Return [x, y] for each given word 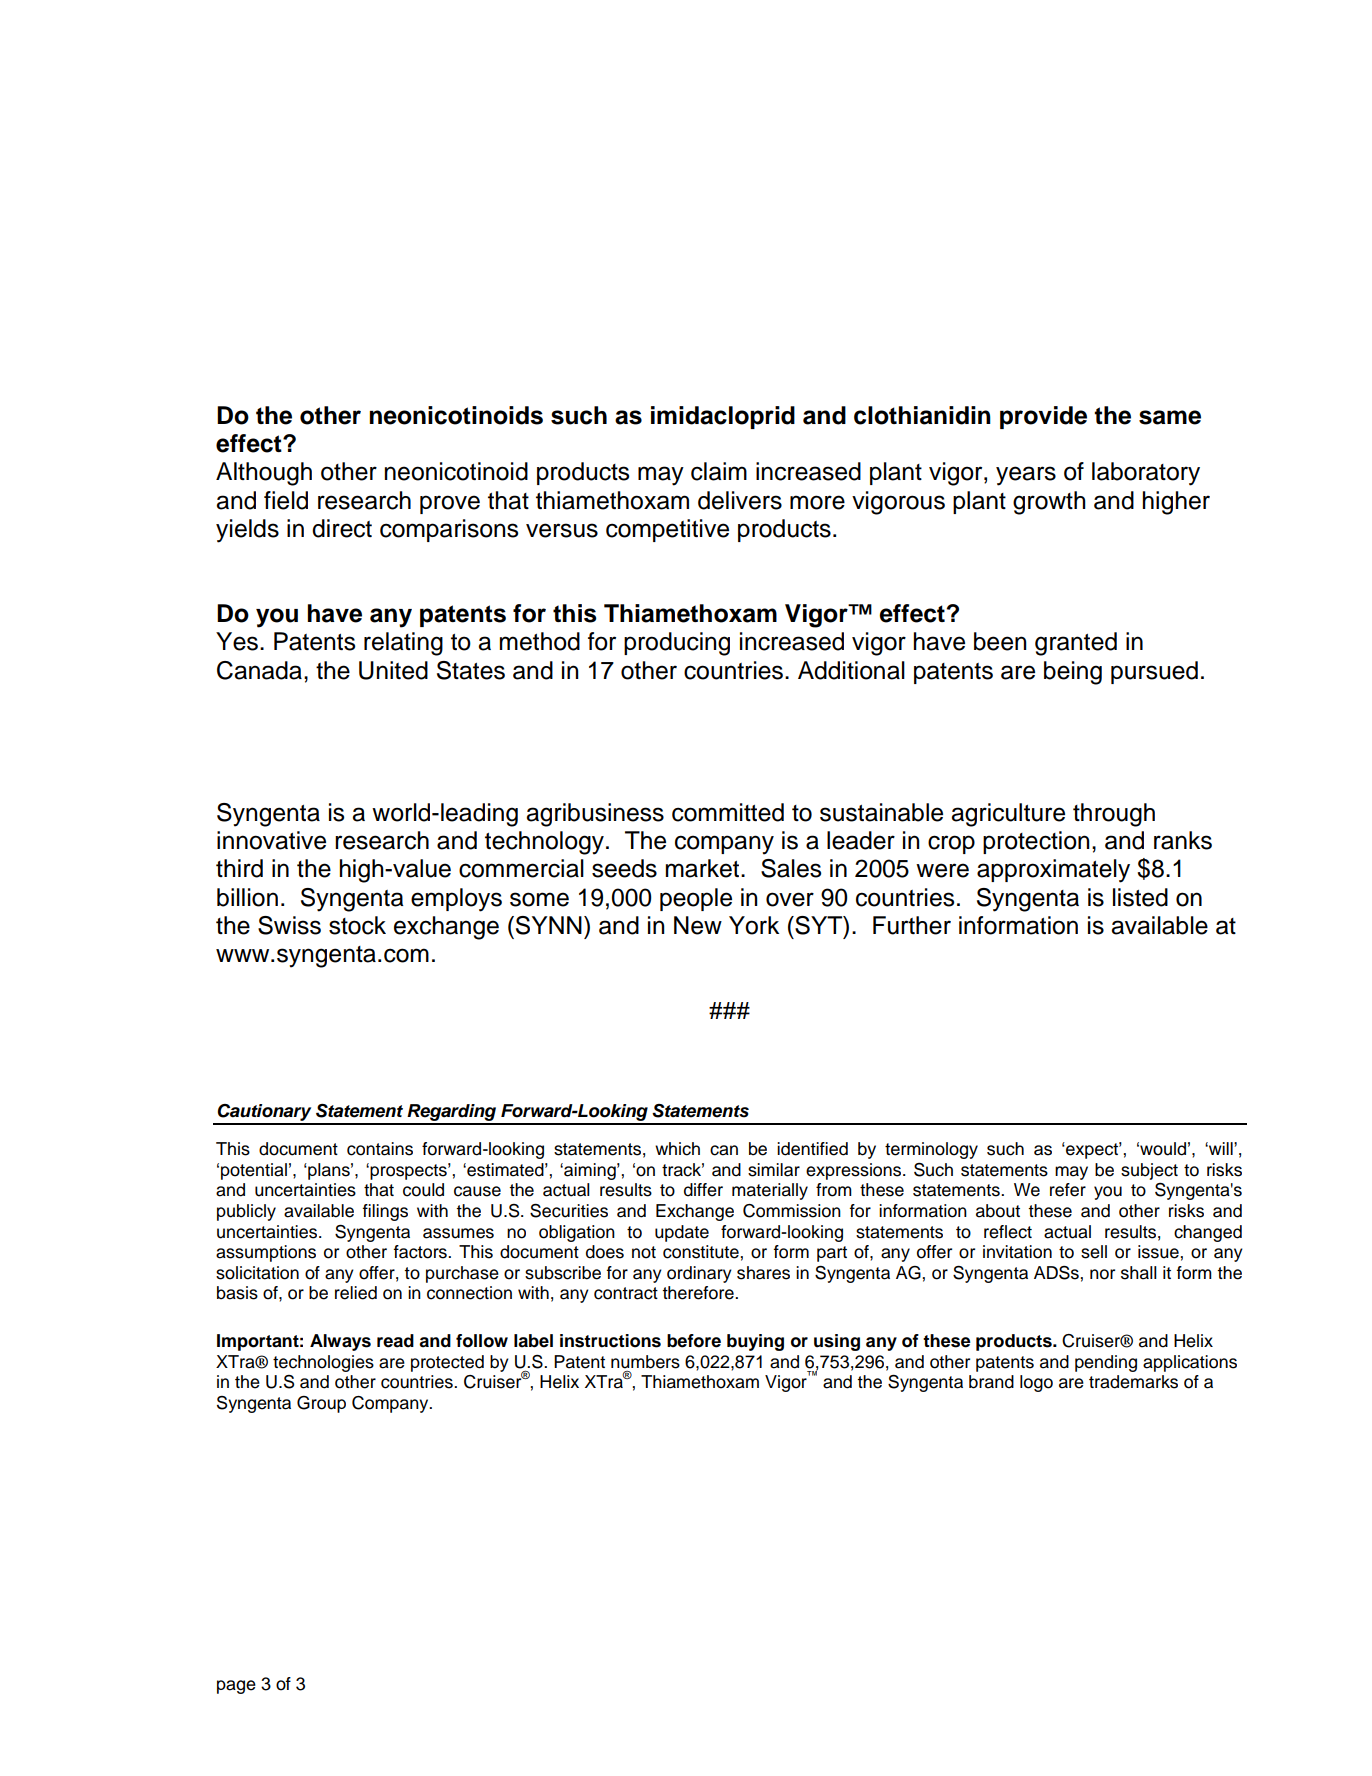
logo [1036, 1383]
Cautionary [265, 1114]
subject [1149, 1171]
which [677, 1149]
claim [719, 471]
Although [264, 474]
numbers [645, 1362]
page [236, 1687]
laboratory [1146, 474]
